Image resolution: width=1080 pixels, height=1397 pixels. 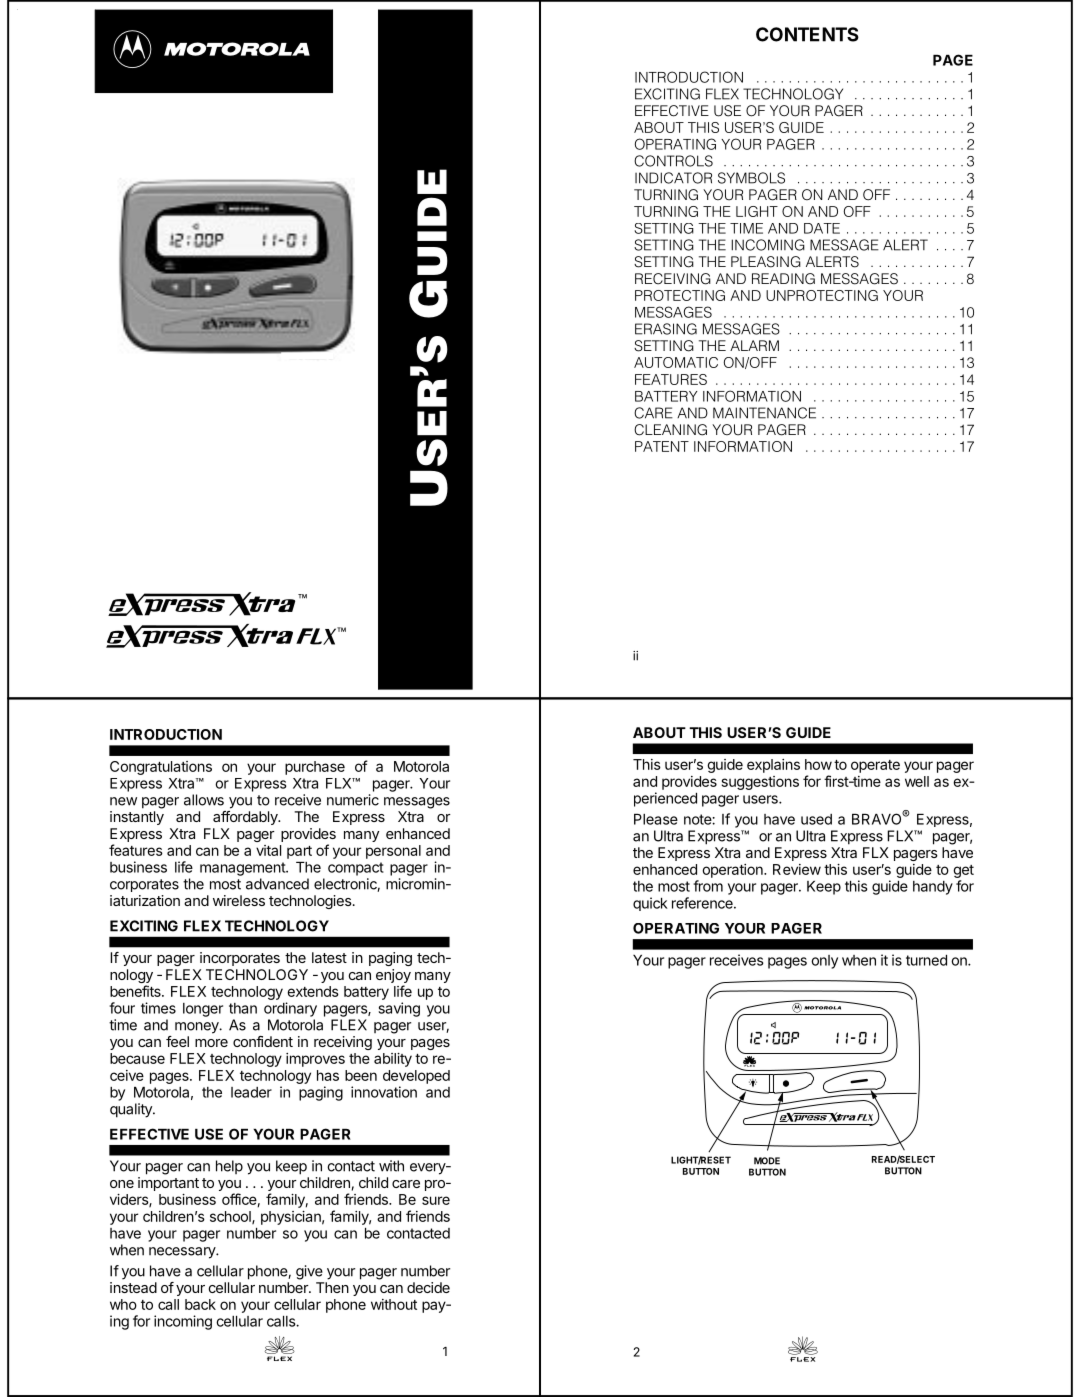 I want to click on Congratulations, so click(x=161, y=768).
